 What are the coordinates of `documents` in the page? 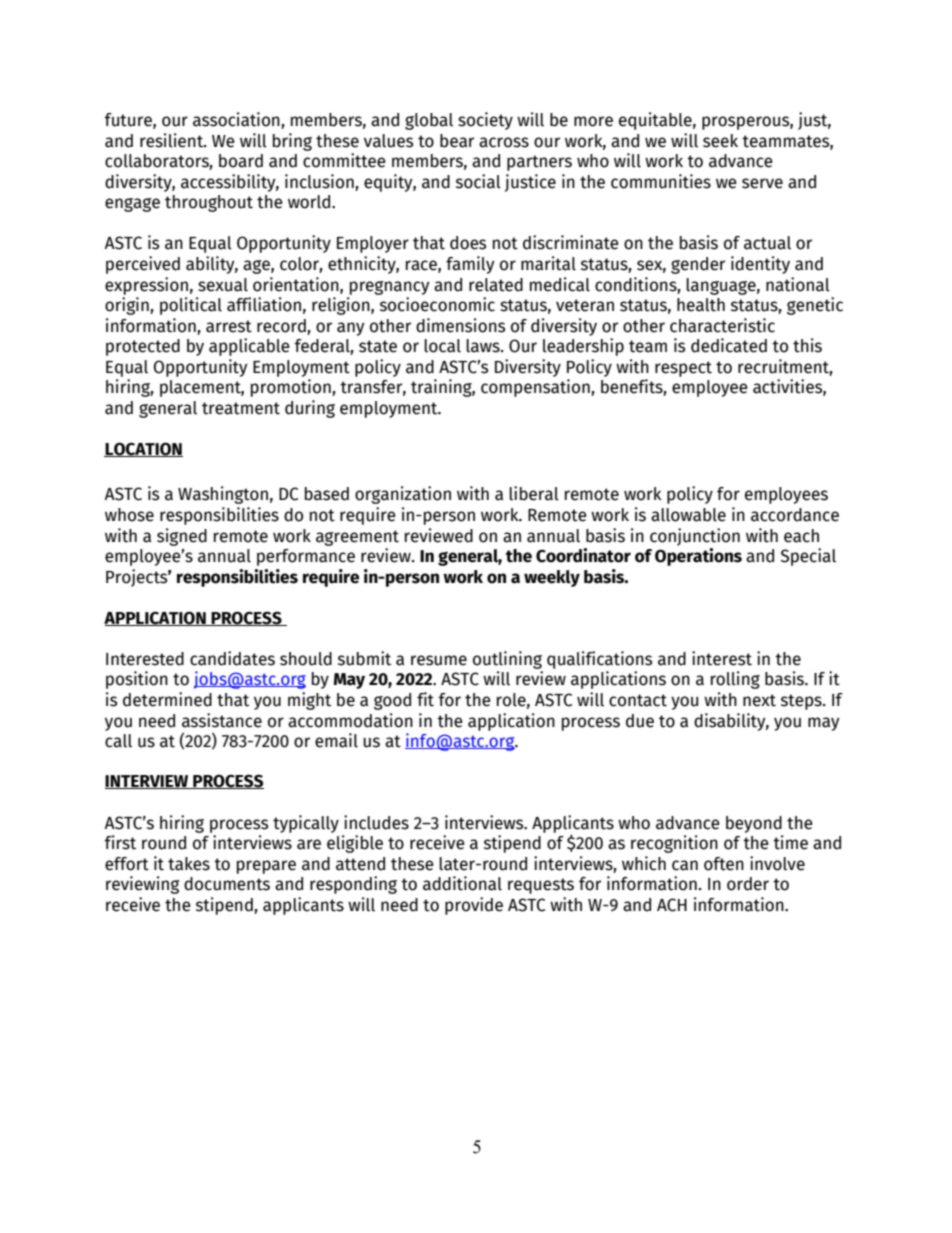 It's located at (227, 884).
